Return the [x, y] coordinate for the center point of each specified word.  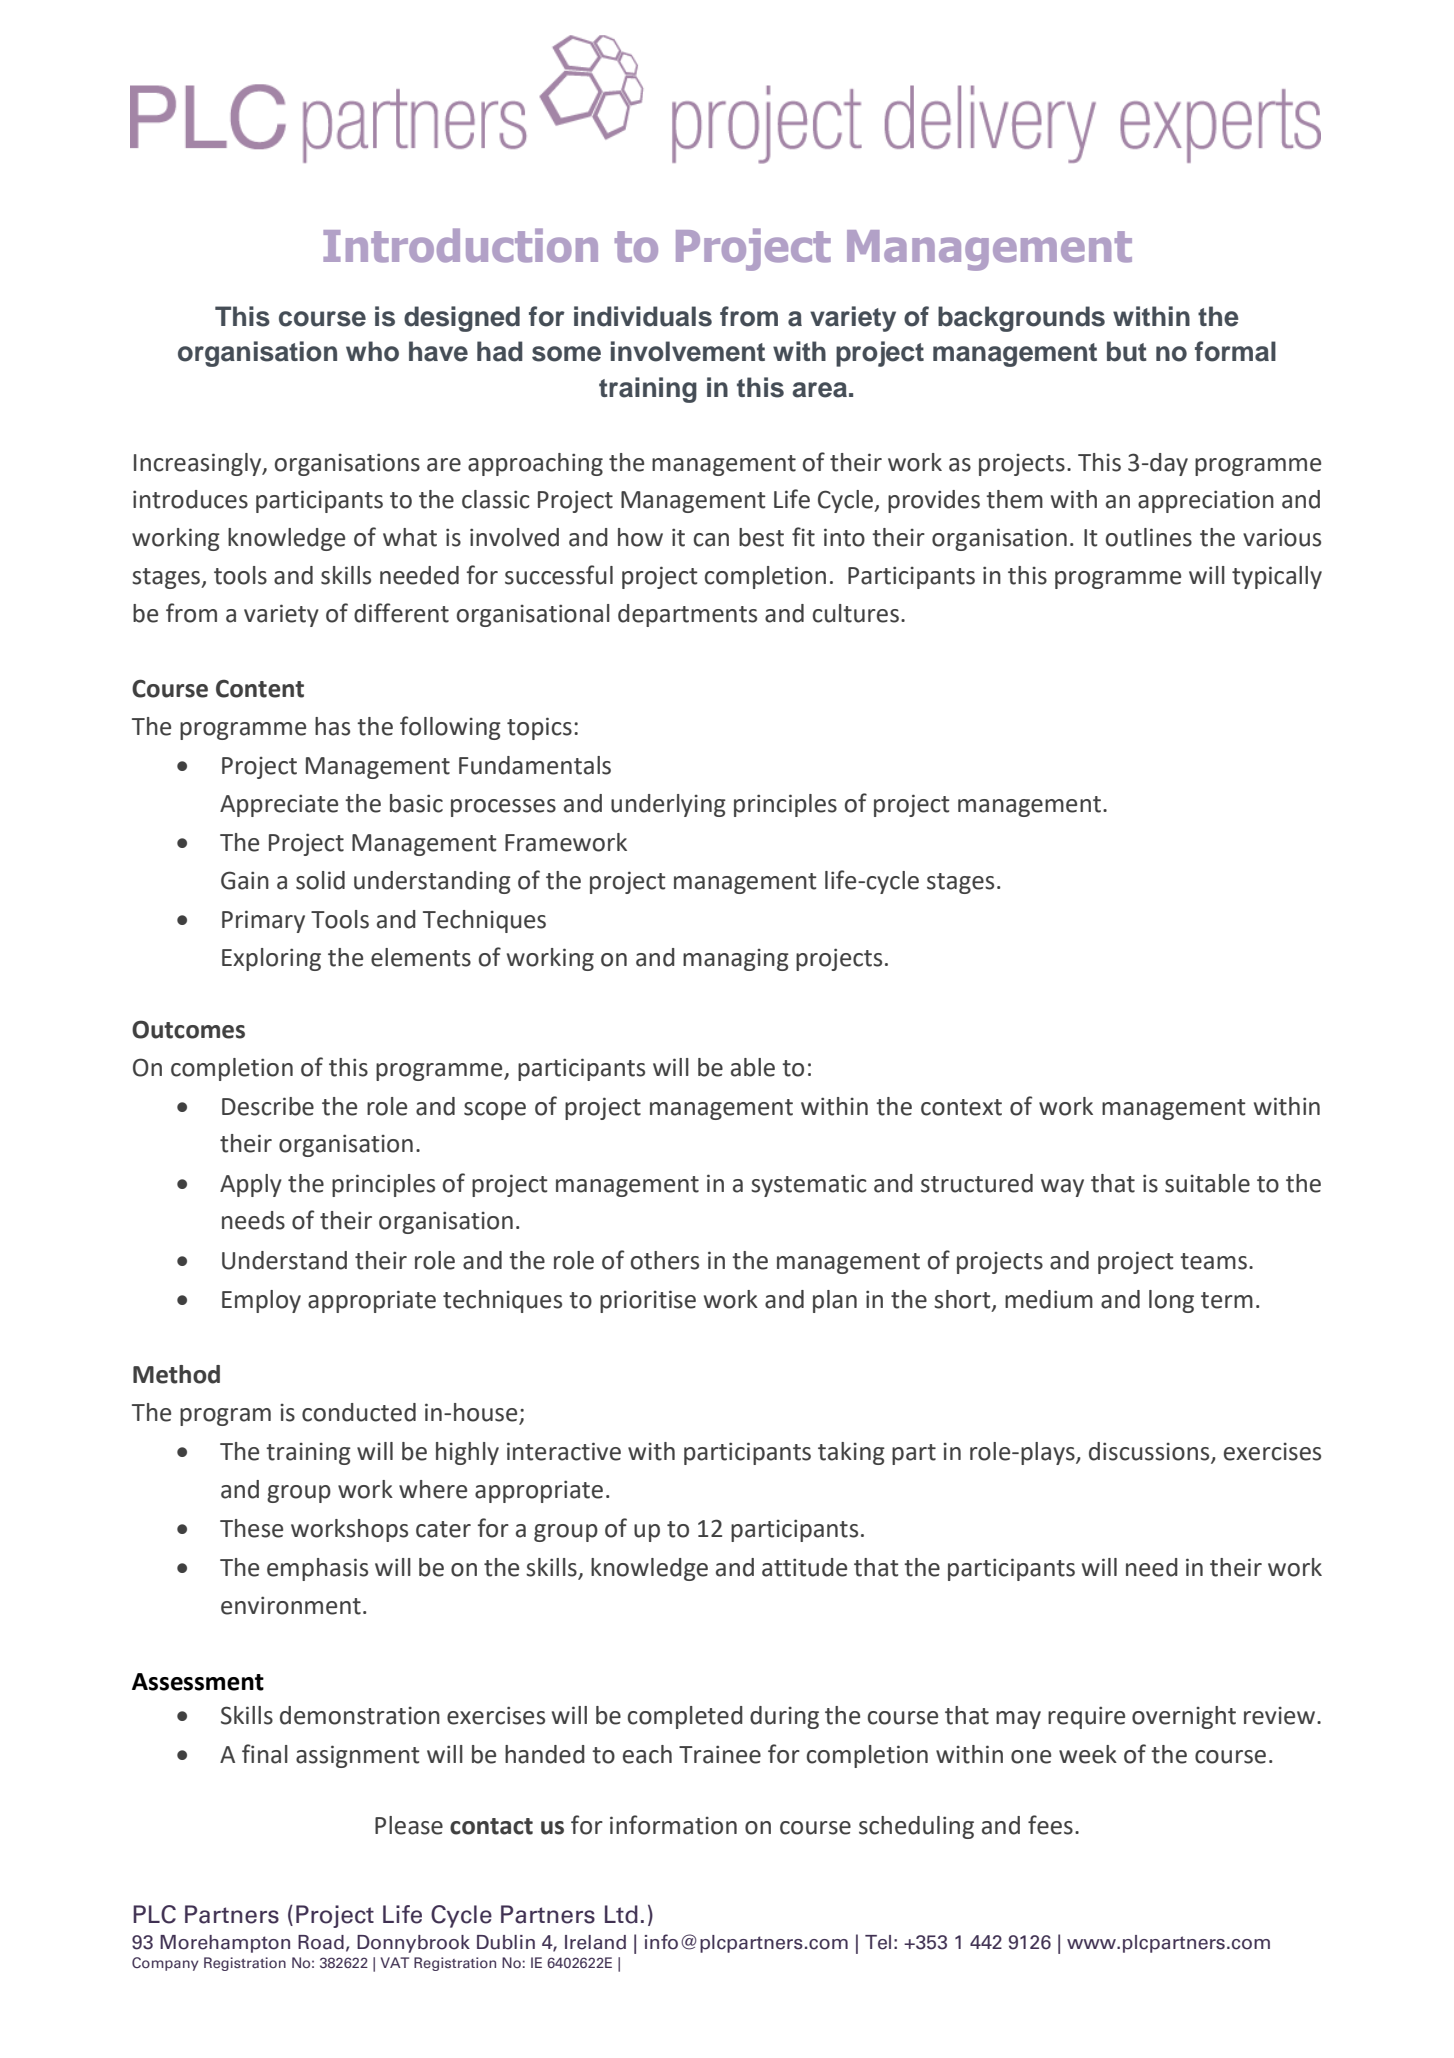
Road [321, 1942]
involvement [688, 351]
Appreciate [279, 805]
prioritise [648, 1301]
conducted [359, 1412]
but [1127, 351]
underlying [668, 805]
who [372, 351]
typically [1277, 577]
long [1171, 1301]
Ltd [621, 1914]
